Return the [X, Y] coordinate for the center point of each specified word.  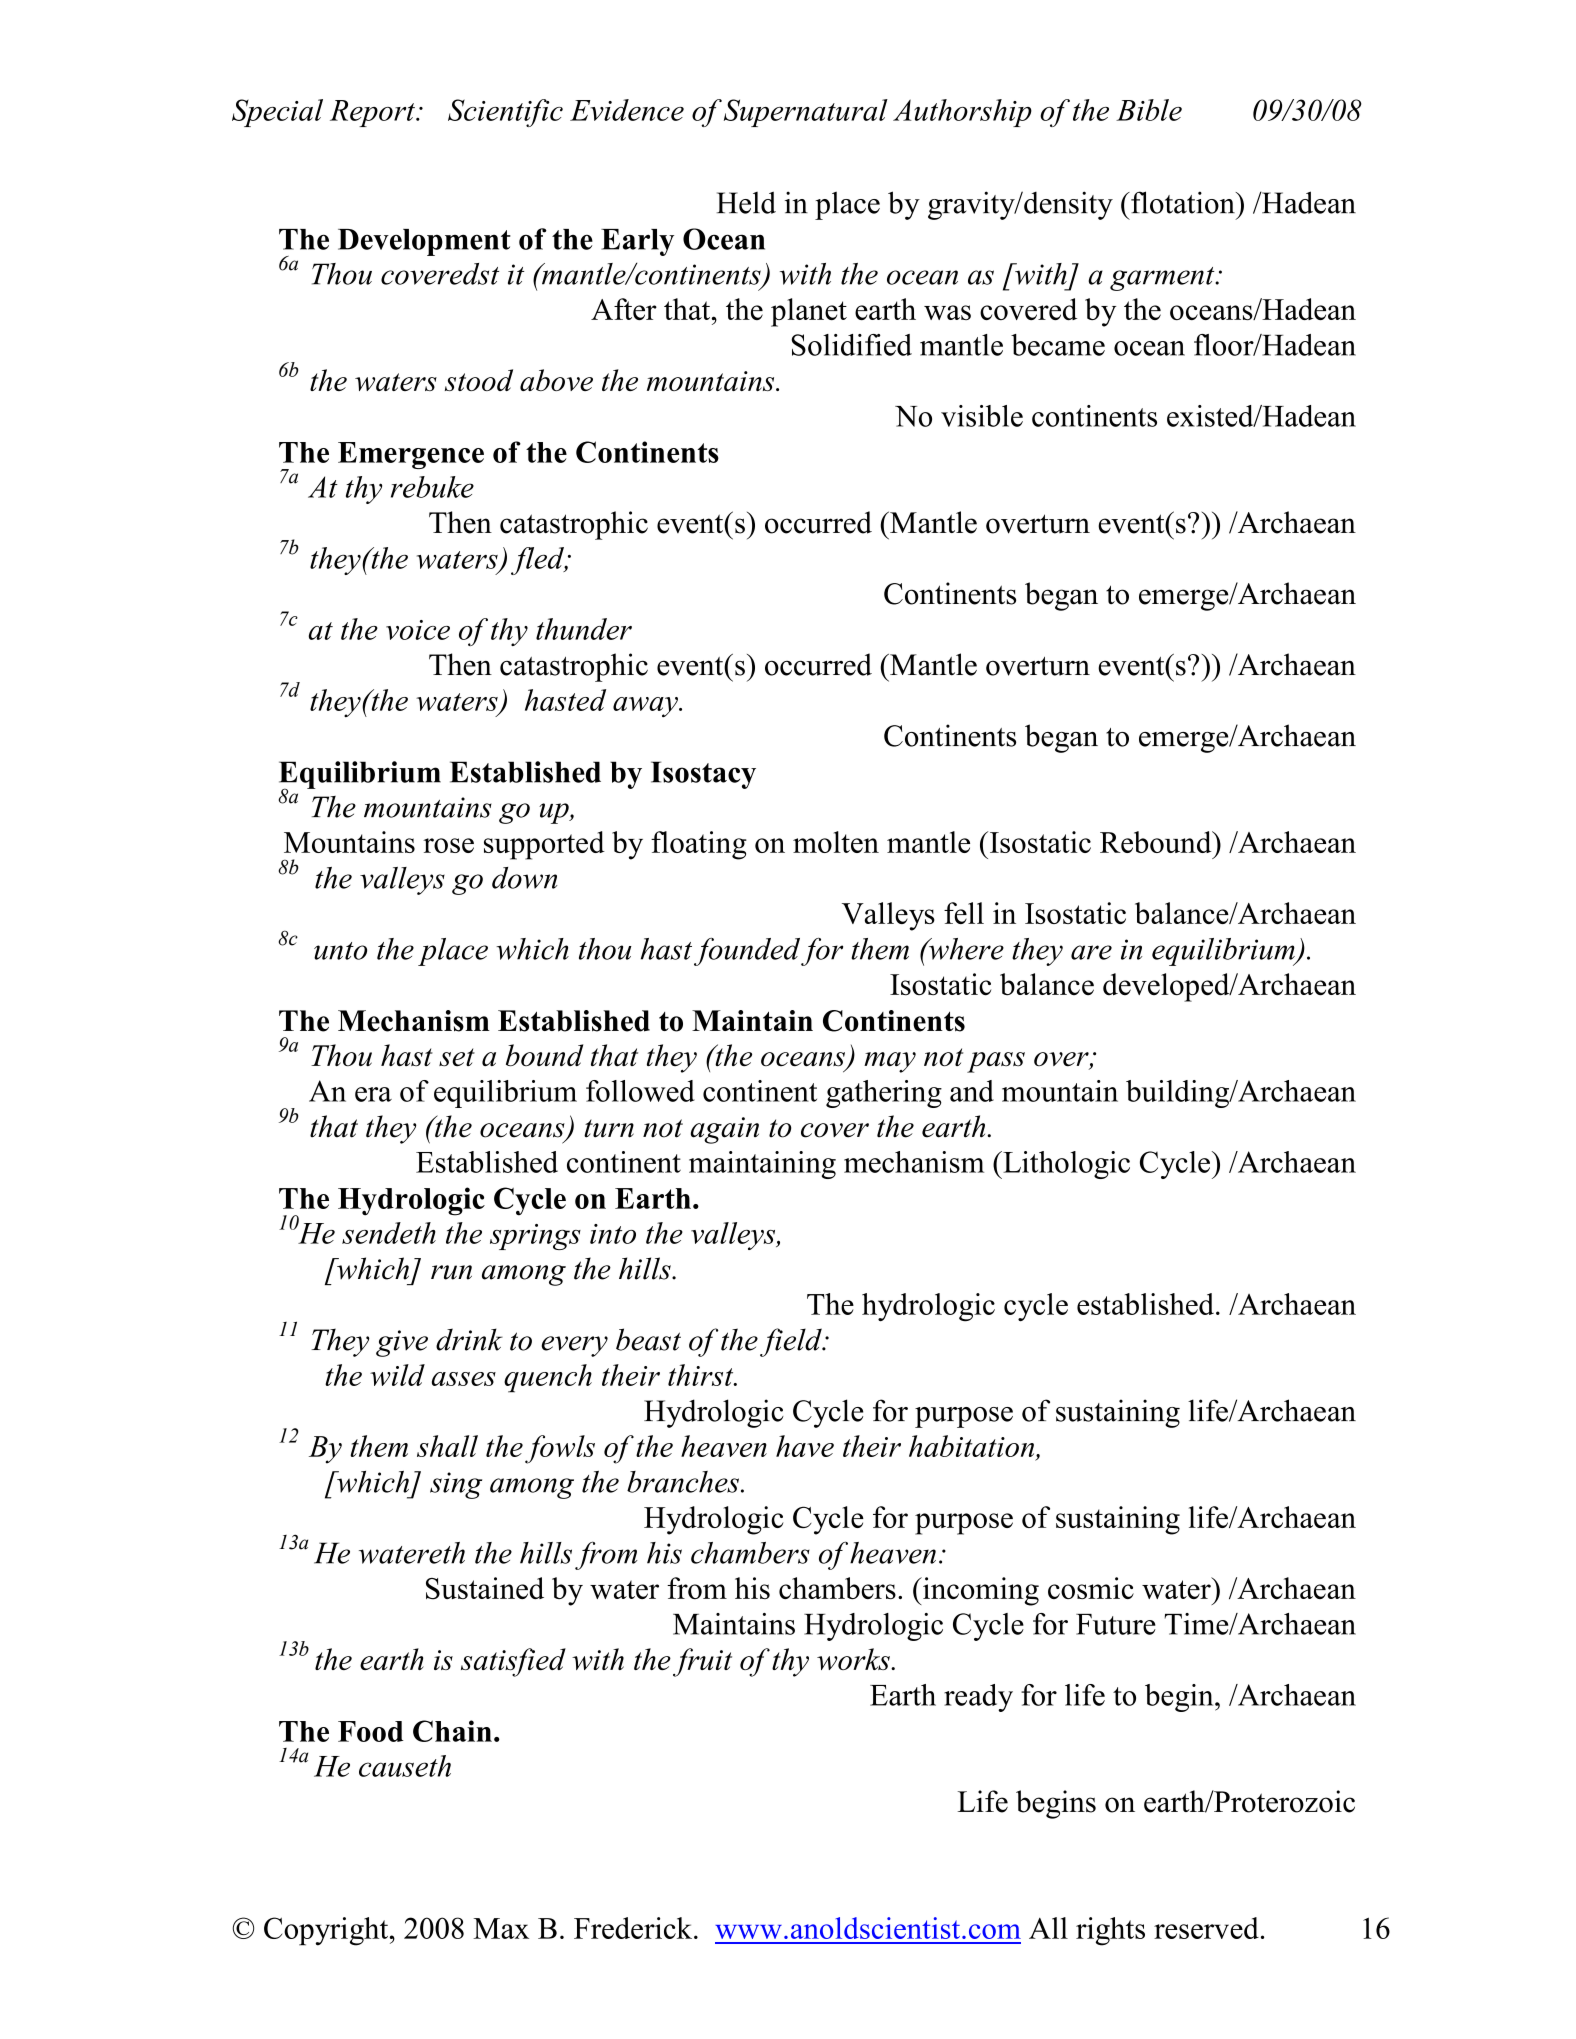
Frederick [634, 1928]
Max [501, 1928]
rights [1110, 1931]
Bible [1149, 110]
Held [746, 202]
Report [373, 113]
